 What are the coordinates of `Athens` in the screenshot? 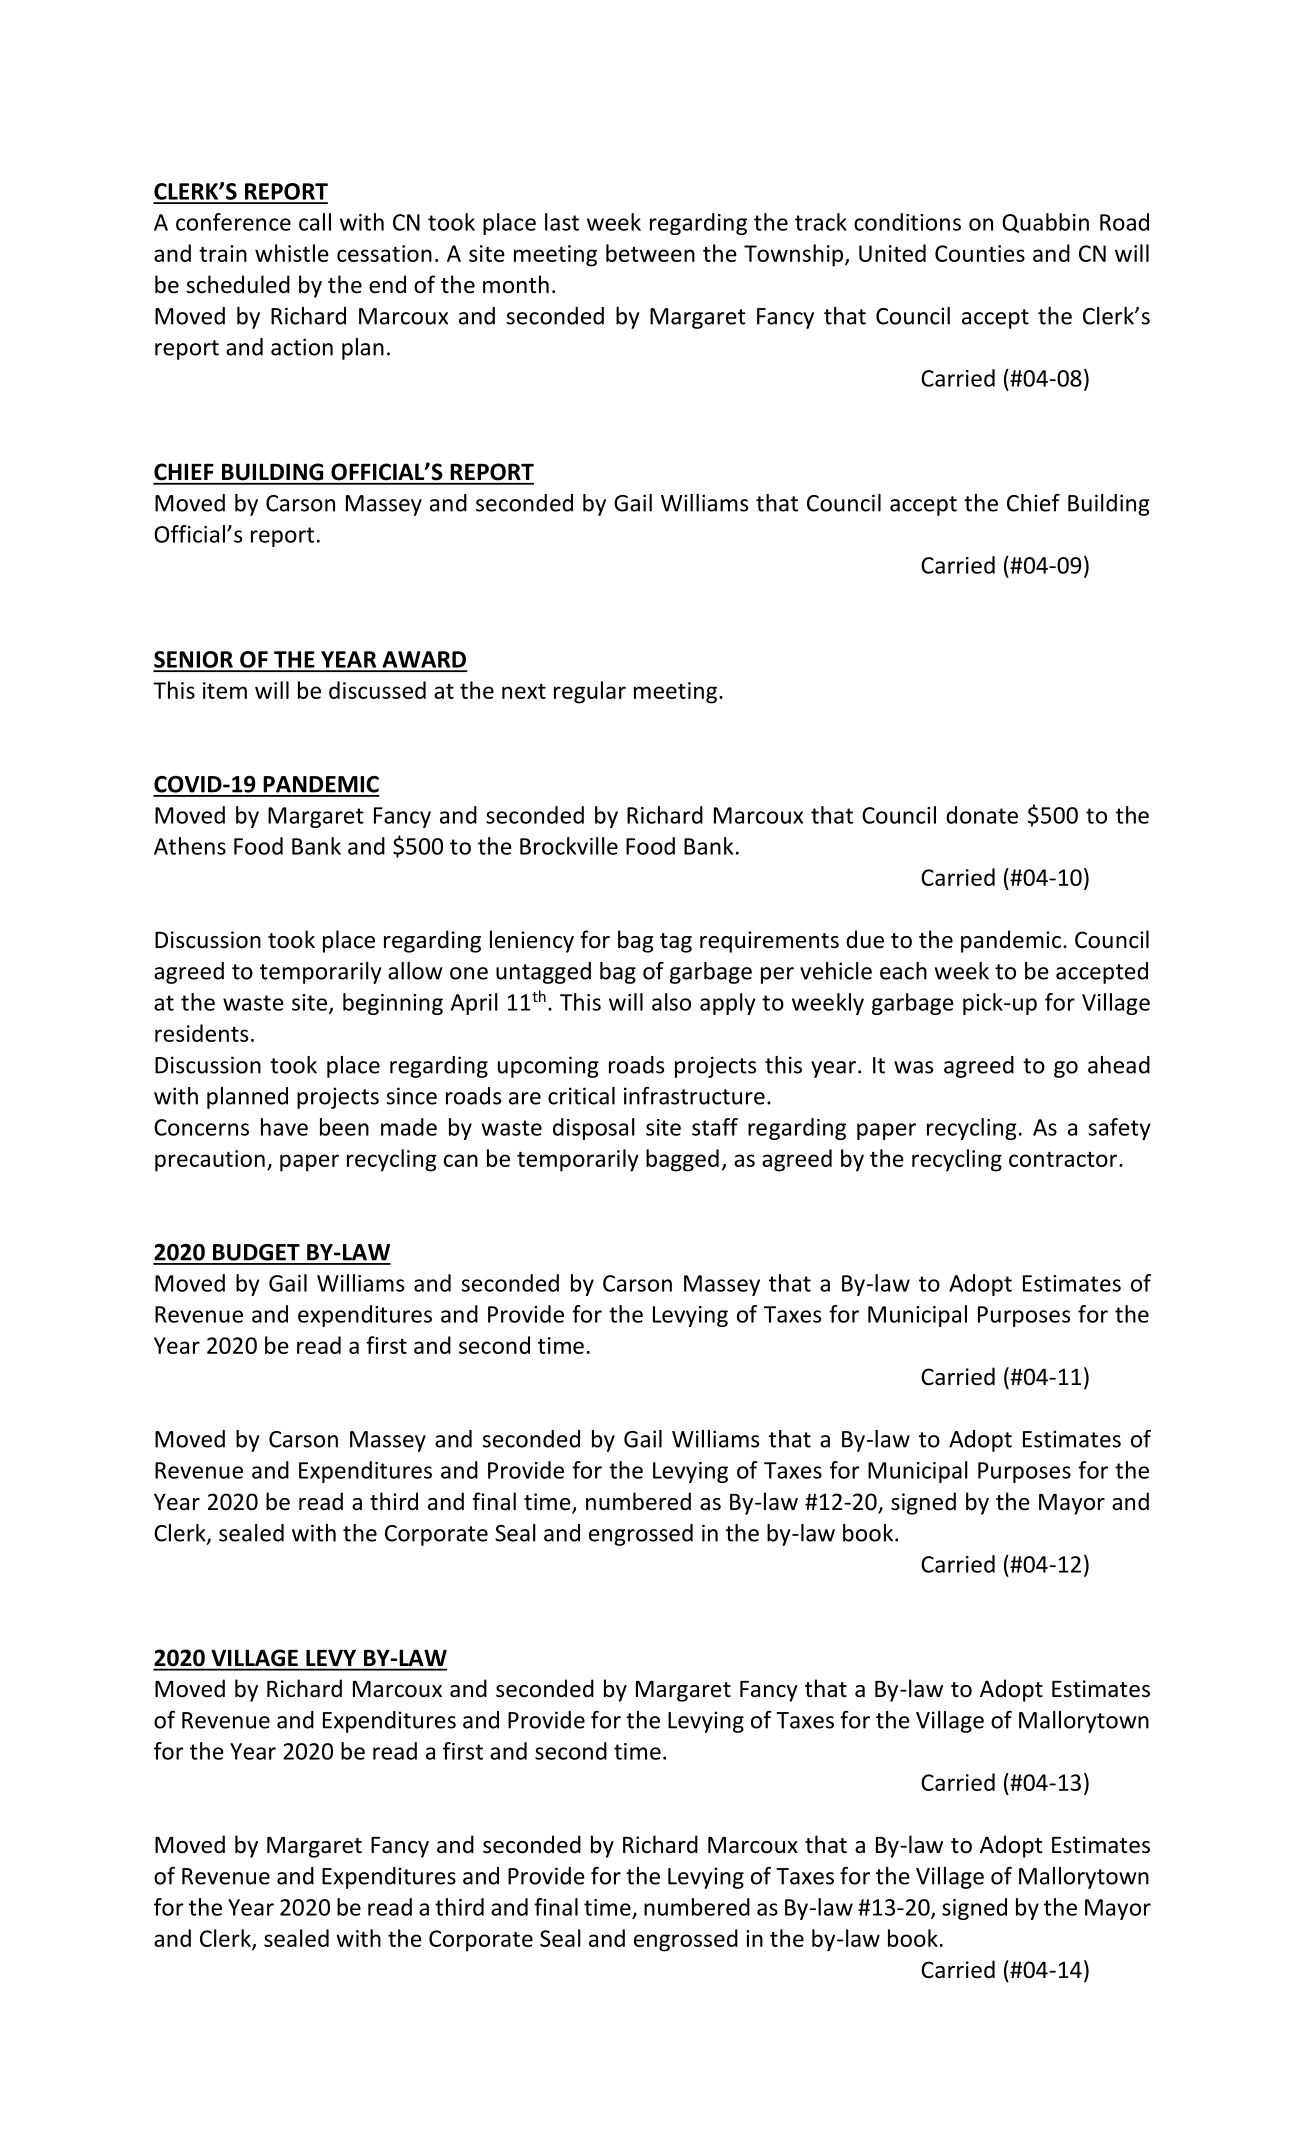 It's located at (190, 846).
